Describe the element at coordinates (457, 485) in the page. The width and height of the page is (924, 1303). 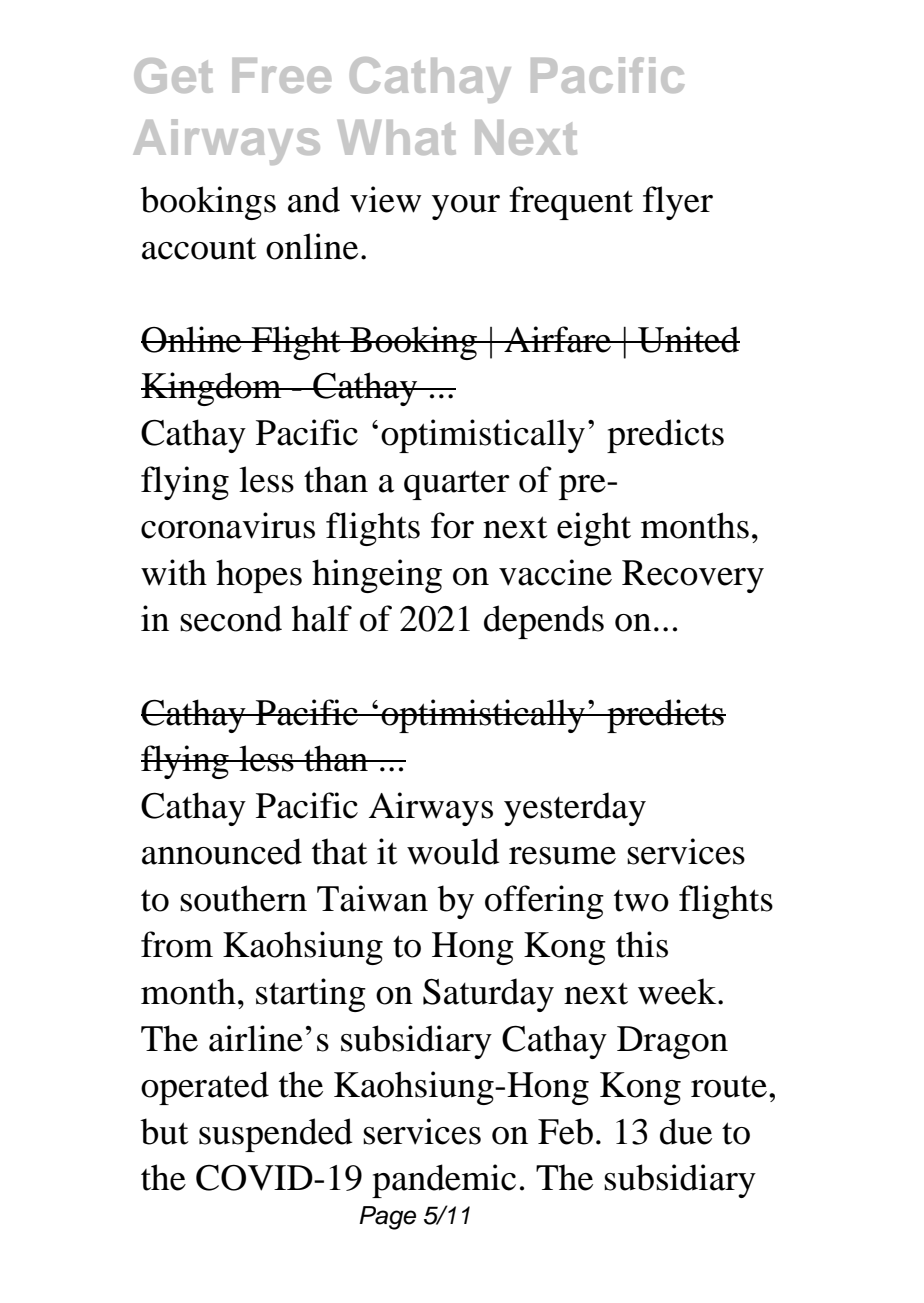
I see `quarter` at that location.
